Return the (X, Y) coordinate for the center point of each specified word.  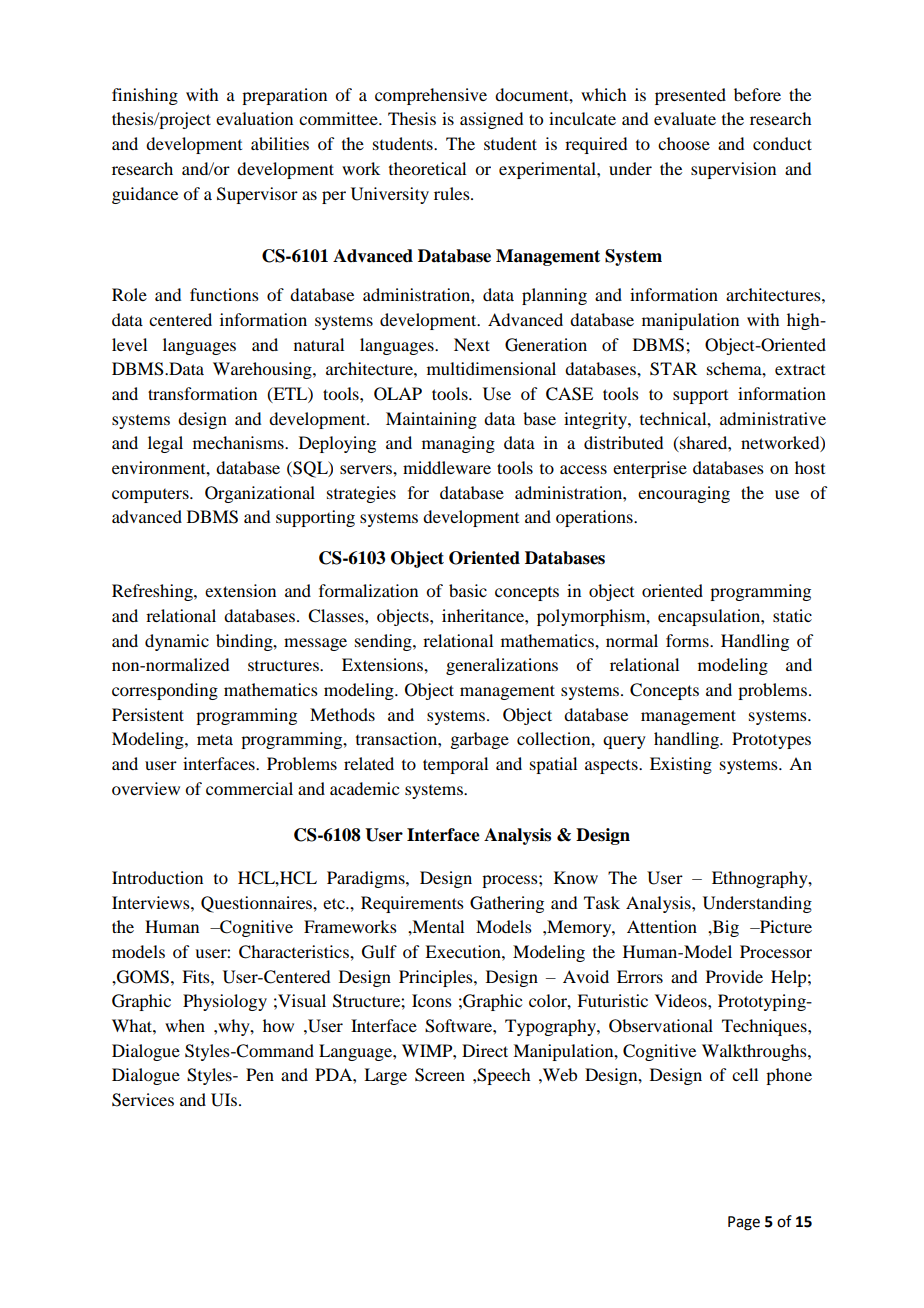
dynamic (177, 642)
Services (143, 1100)
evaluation (254, 118)
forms (688, 640)
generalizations (502, 666)
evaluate (685, 118)
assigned (491, 120)
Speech (503, 1076)
